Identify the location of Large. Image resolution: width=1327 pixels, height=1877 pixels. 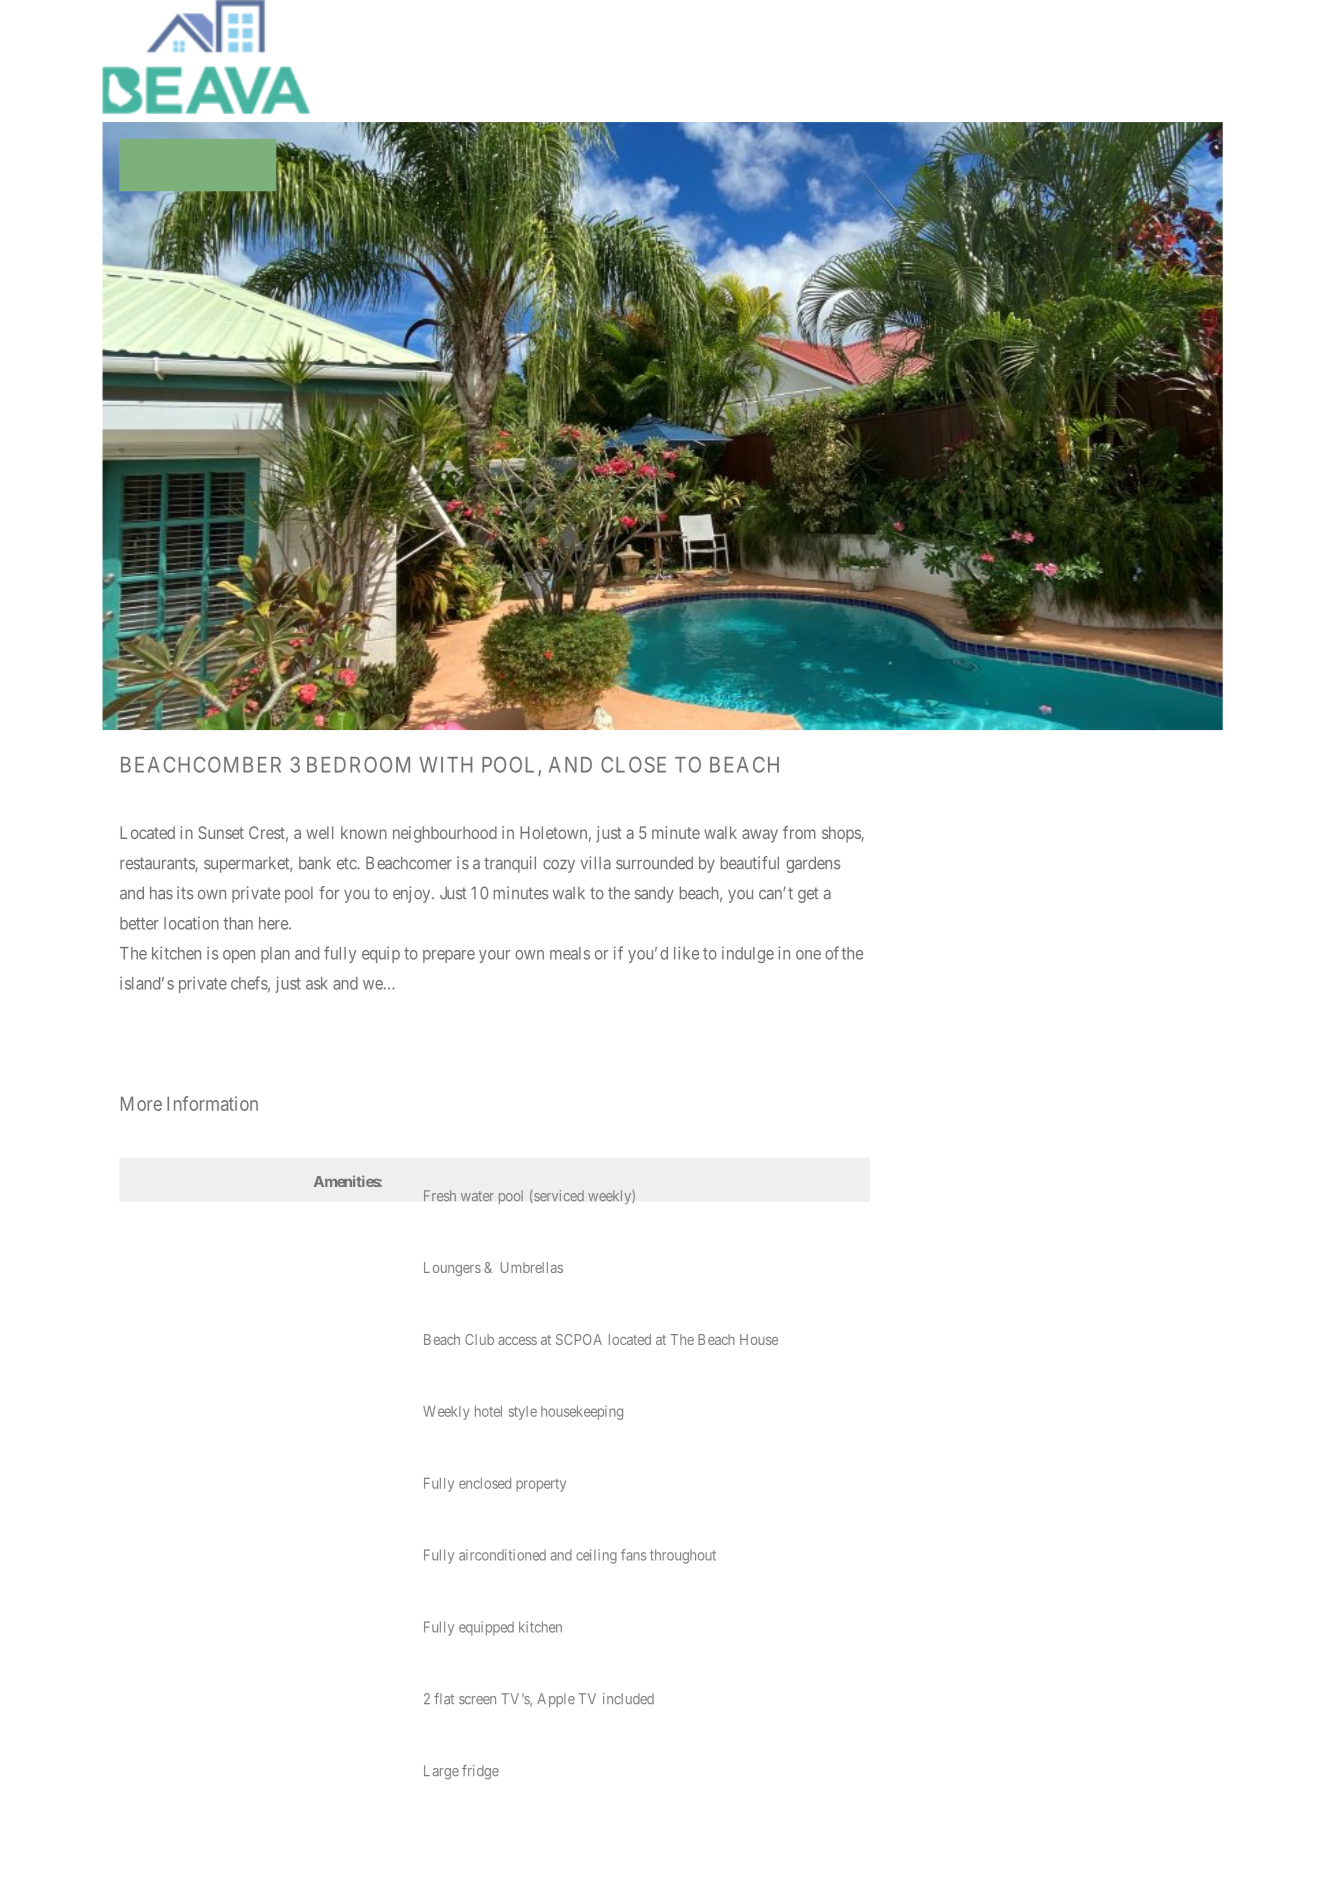
(441, 1772).
